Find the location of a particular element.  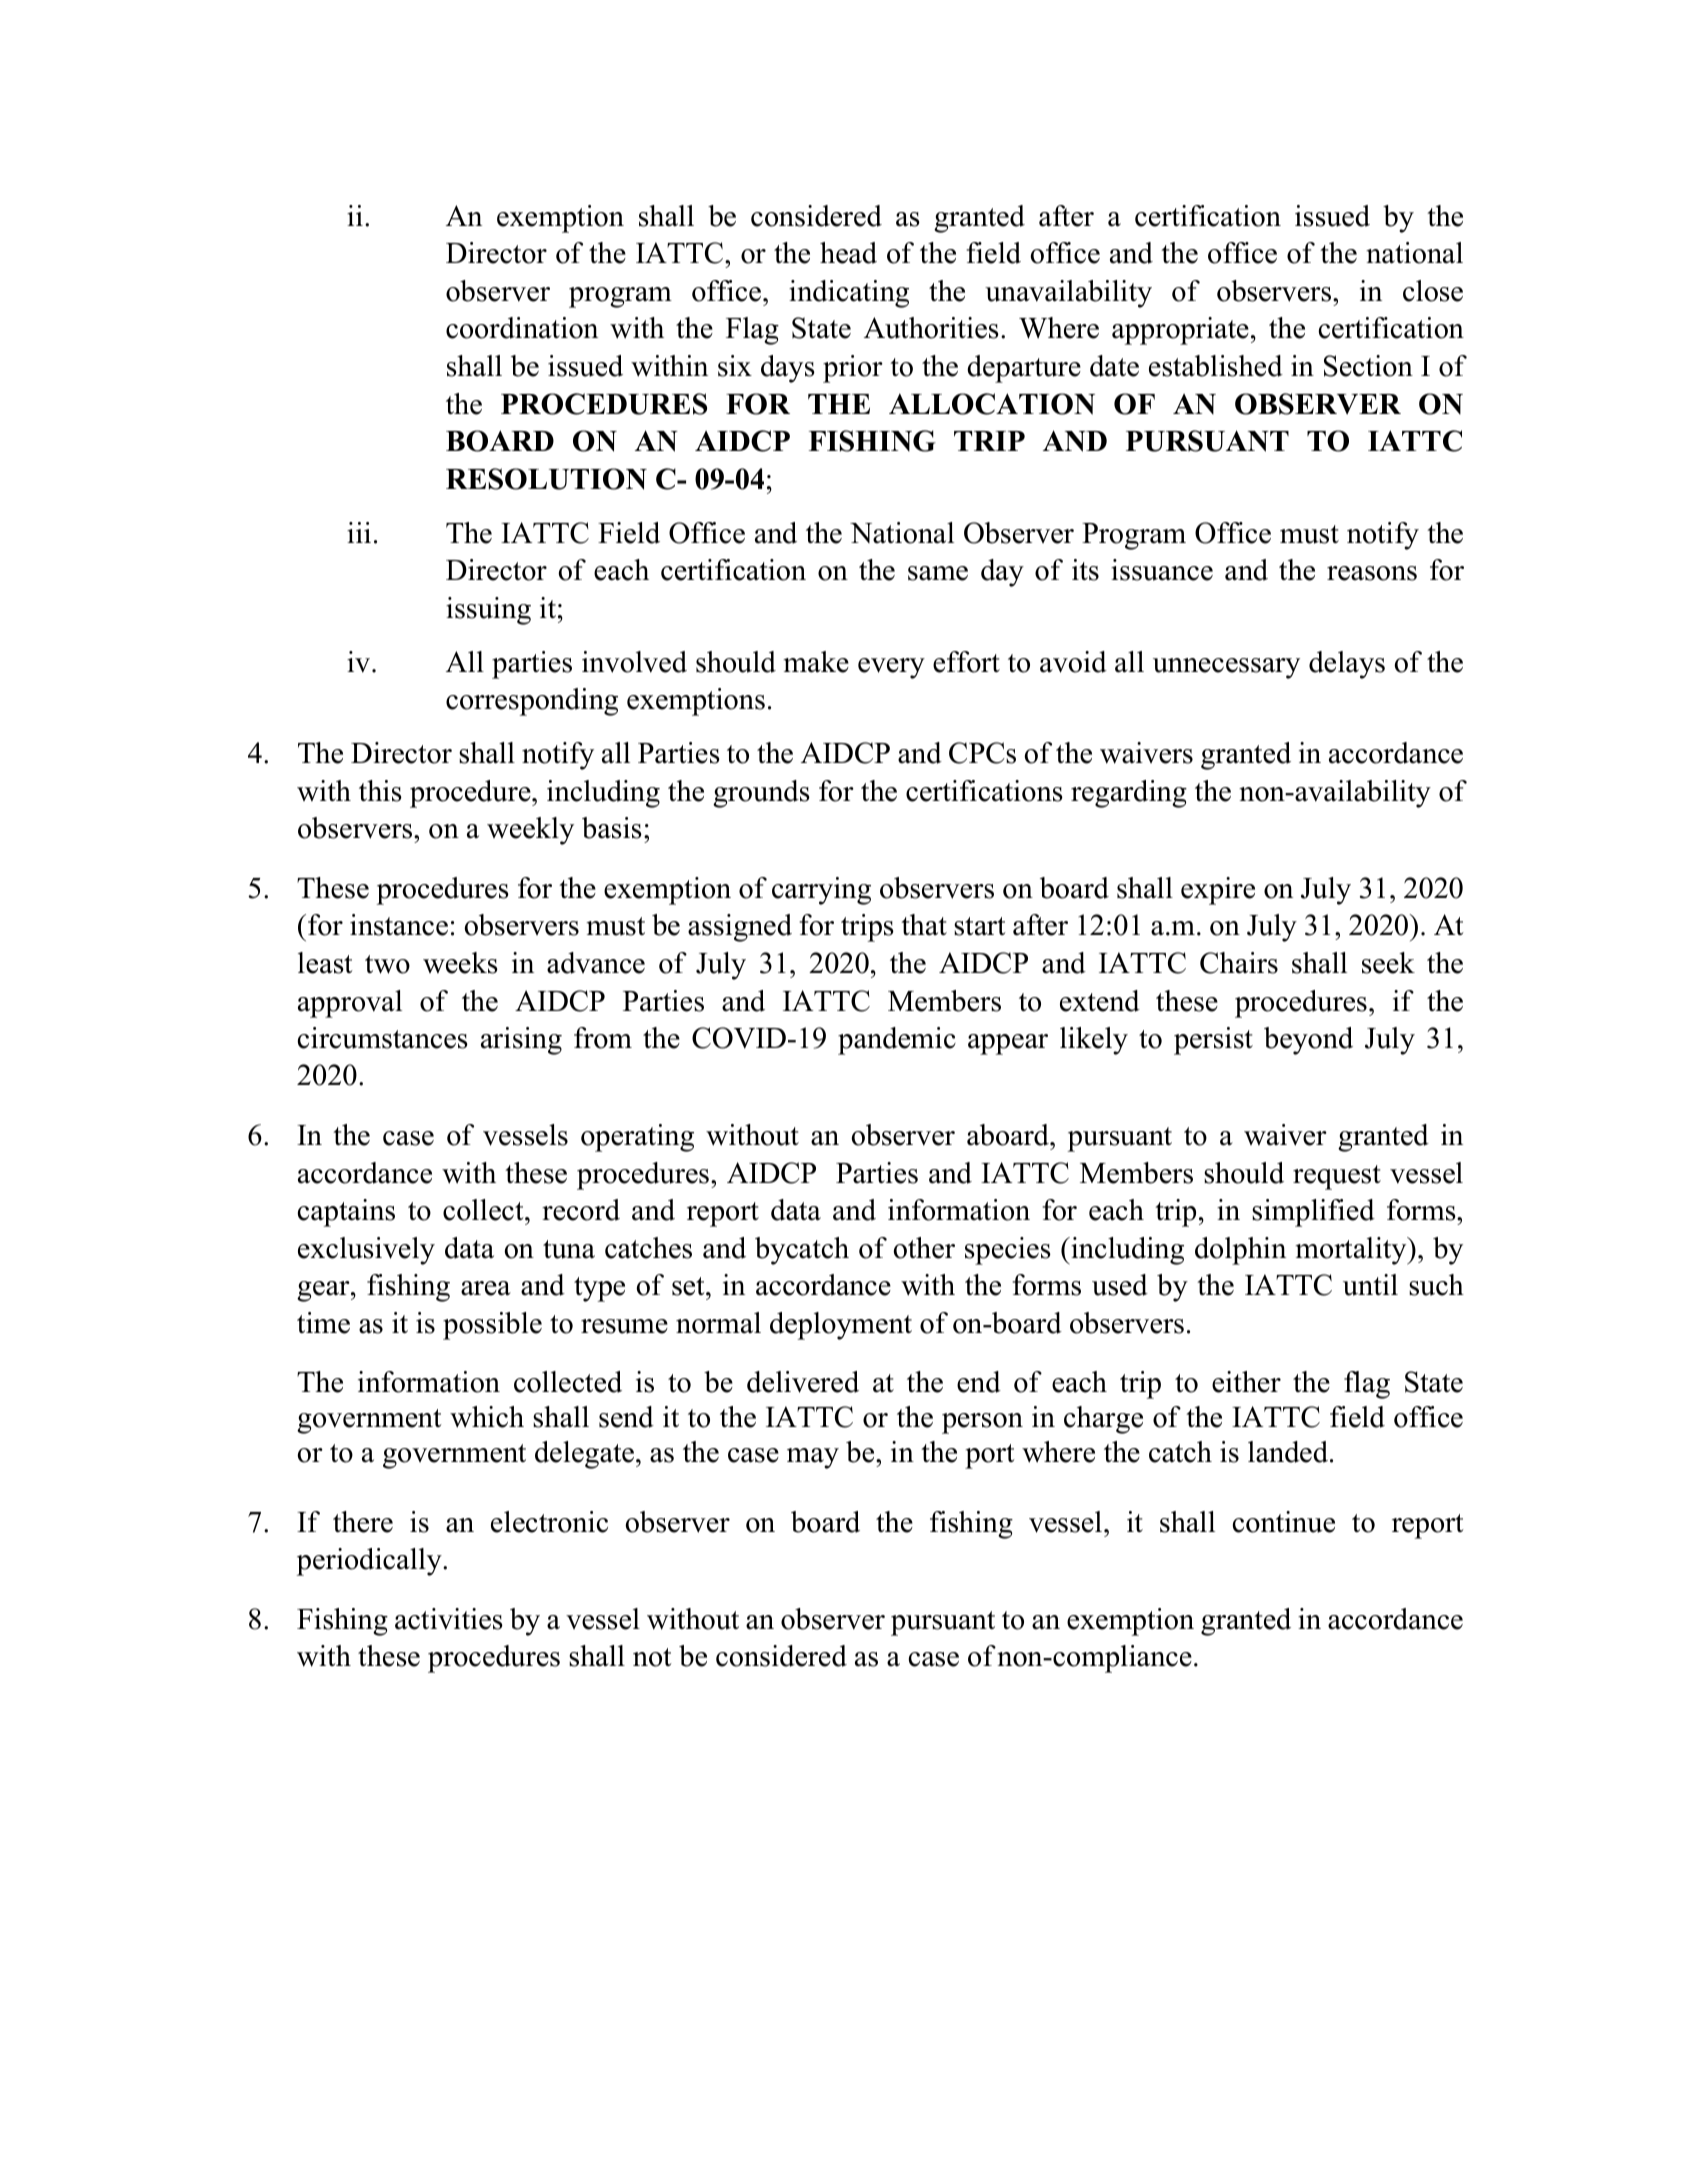

coordination is located at coordinates (522, 328).
